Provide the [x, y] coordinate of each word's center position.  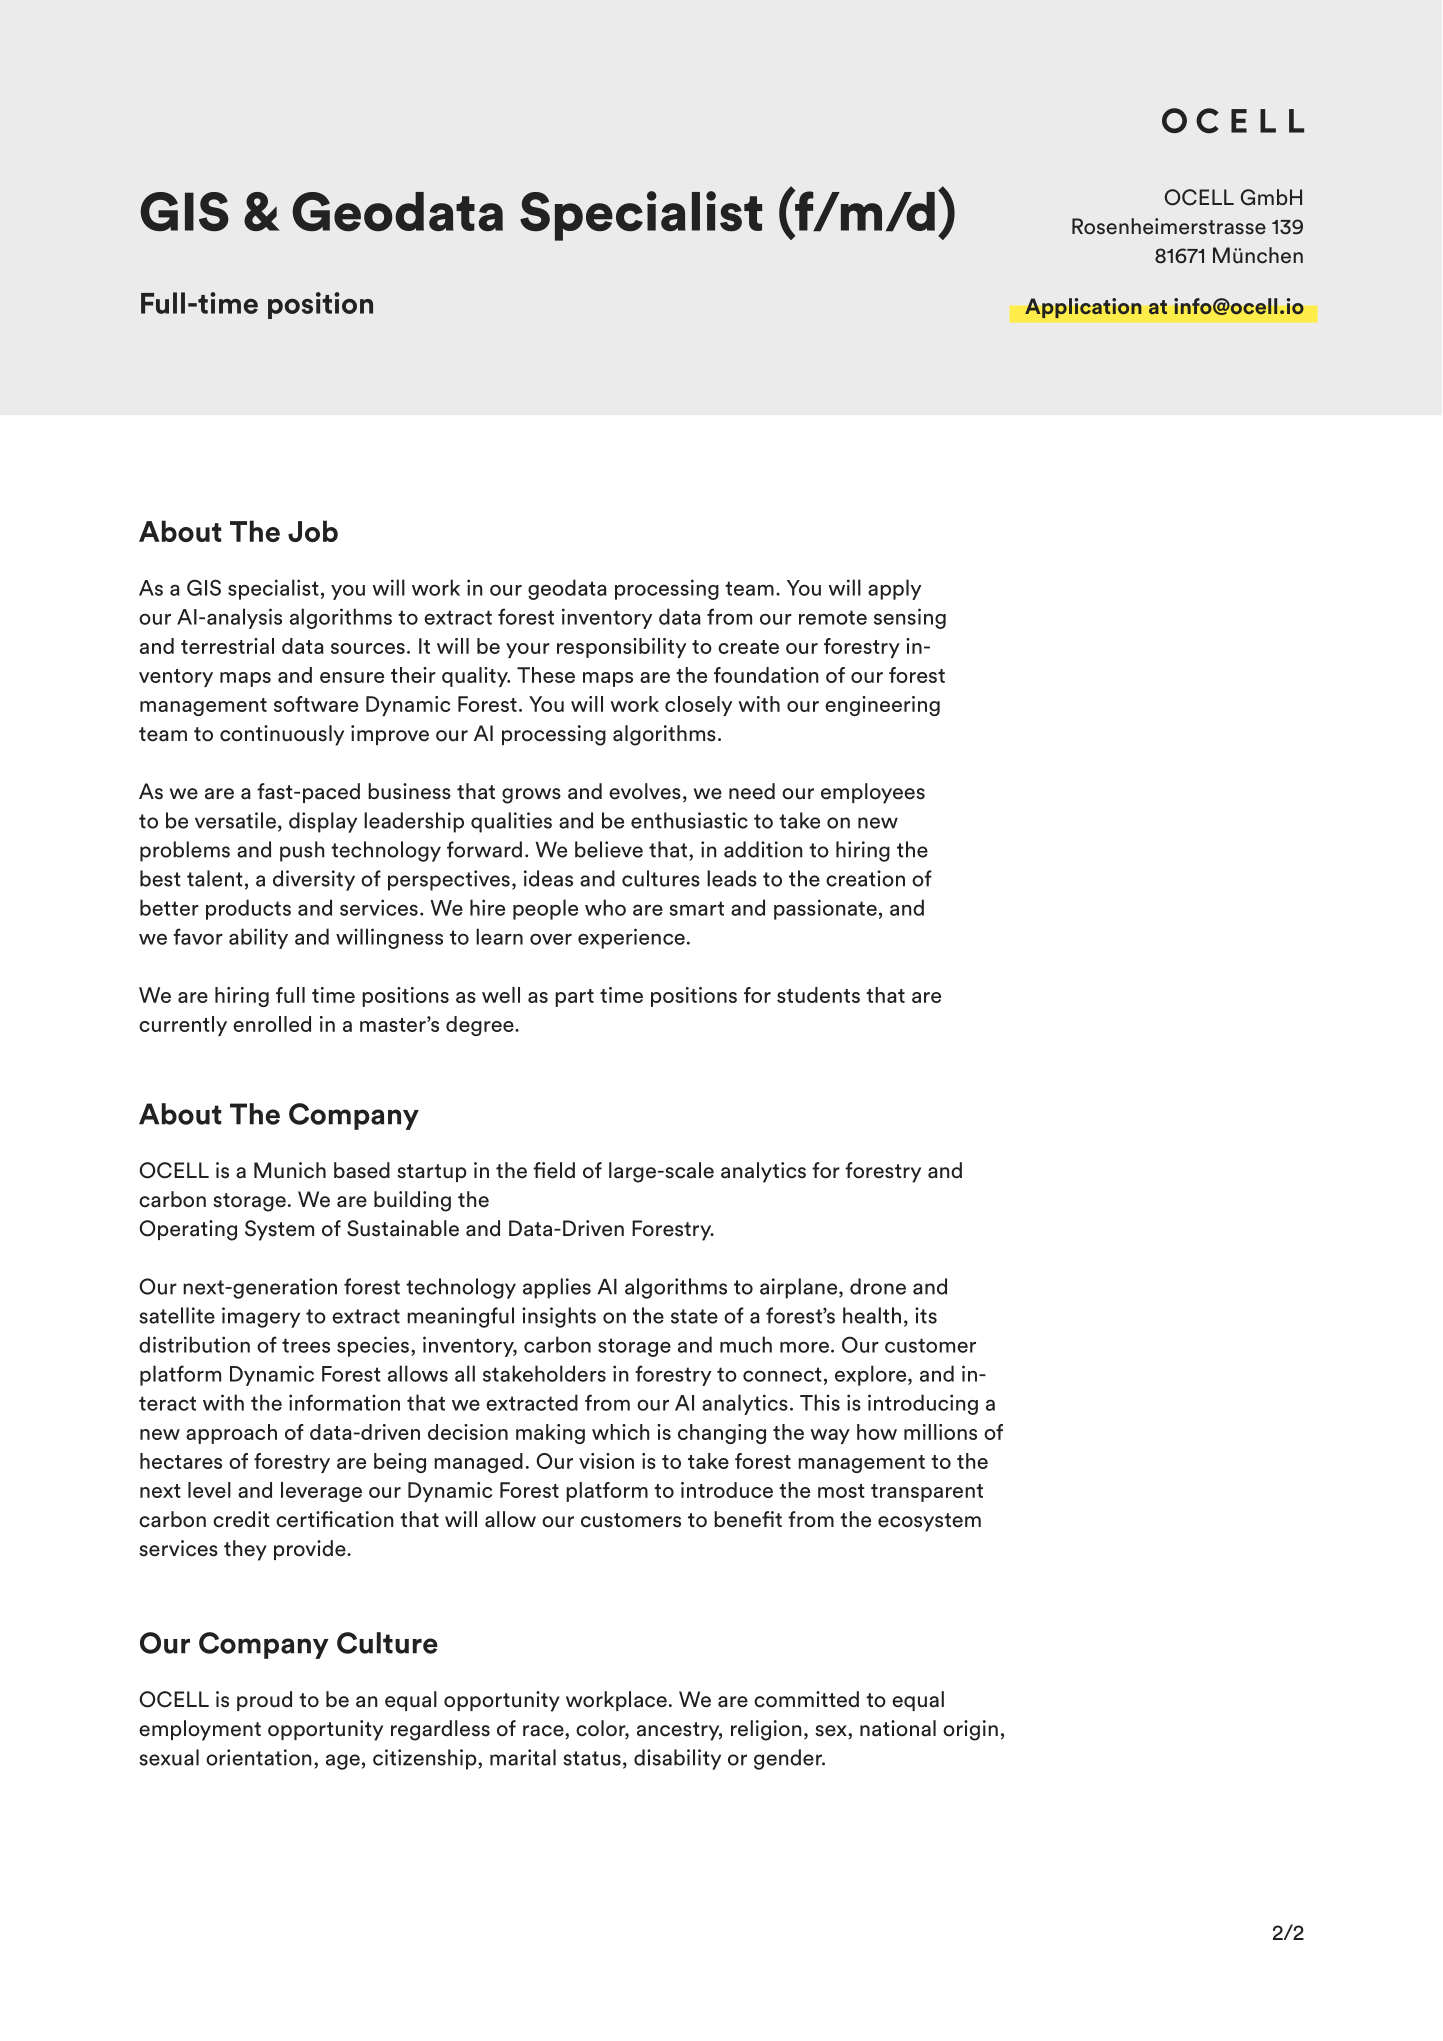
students [818, 995]
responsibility [621, 648]
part [574, 998]
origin [970, 1730]
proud [264, 1701]
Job [313, 531]
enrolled [272, 1024]
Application [1083, 308]
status [592, 1758]
